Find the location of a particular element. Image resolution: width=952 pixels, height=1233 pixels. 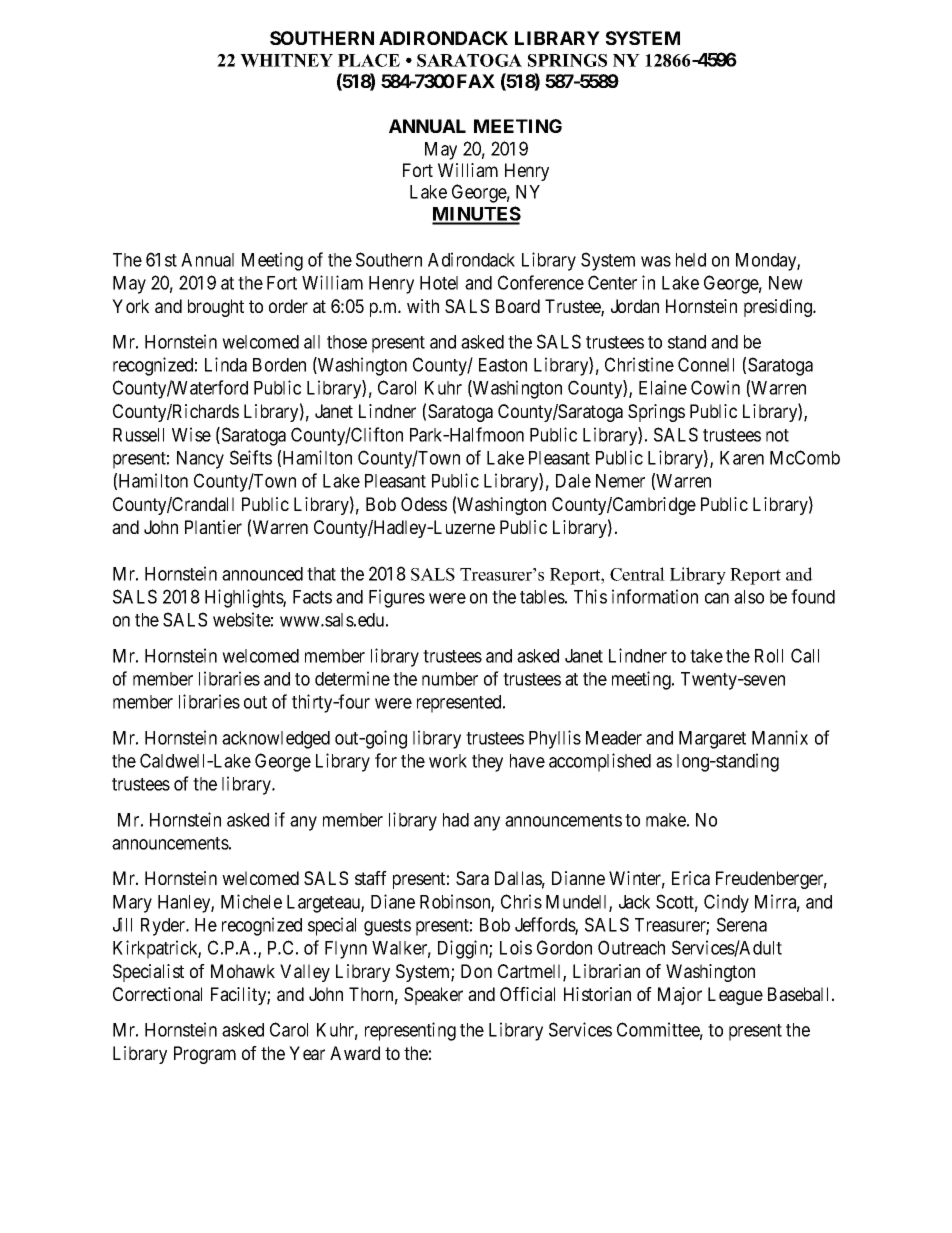

Margaret is located at coordinates (712, 740).
